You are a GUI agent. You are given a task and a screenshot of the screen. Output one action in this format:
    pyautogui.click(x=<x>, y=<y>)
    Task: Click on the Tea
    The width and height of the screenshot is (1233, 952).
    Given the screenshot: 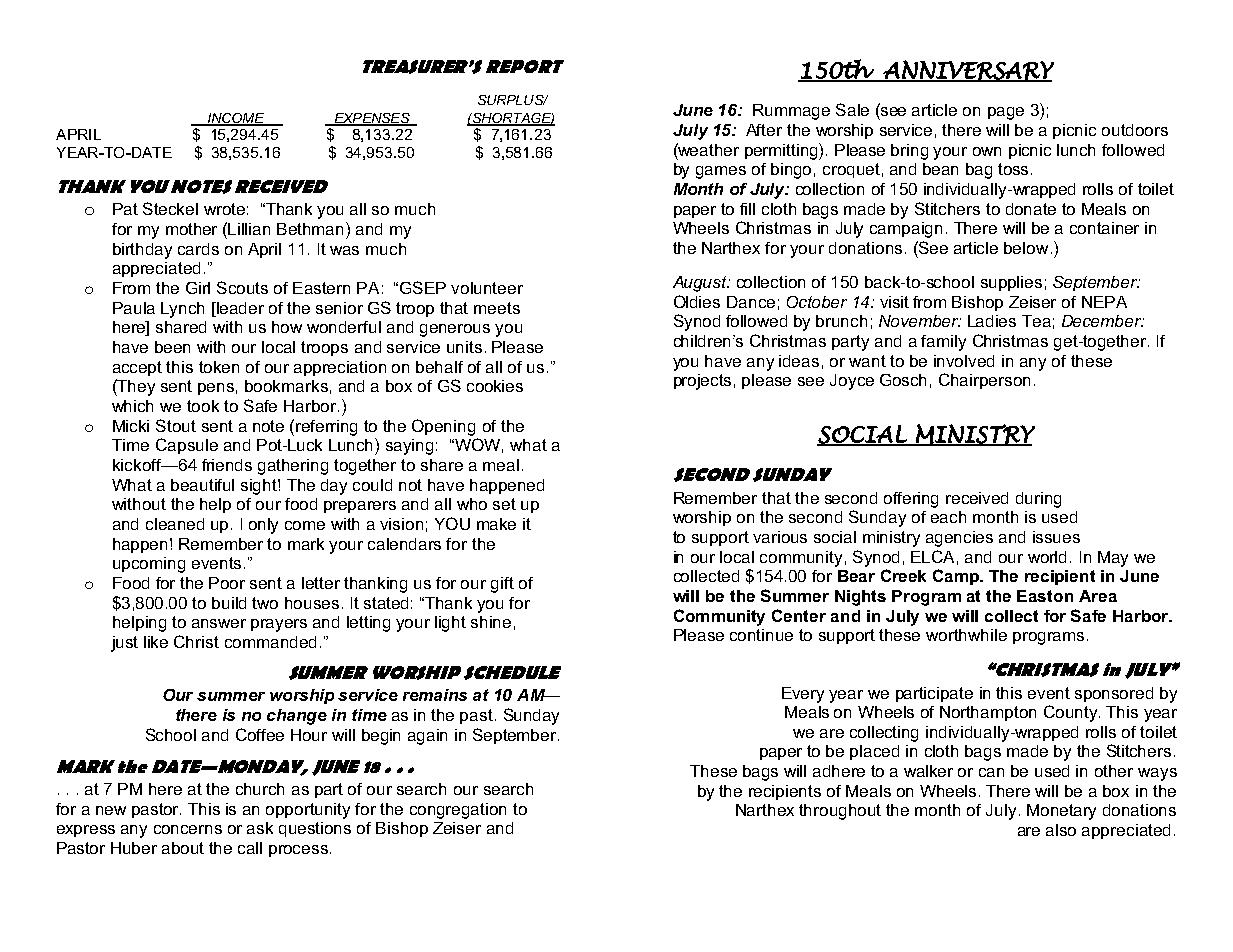 What is the action you would take?
    pyautogui.click(x=1036, y=321)
